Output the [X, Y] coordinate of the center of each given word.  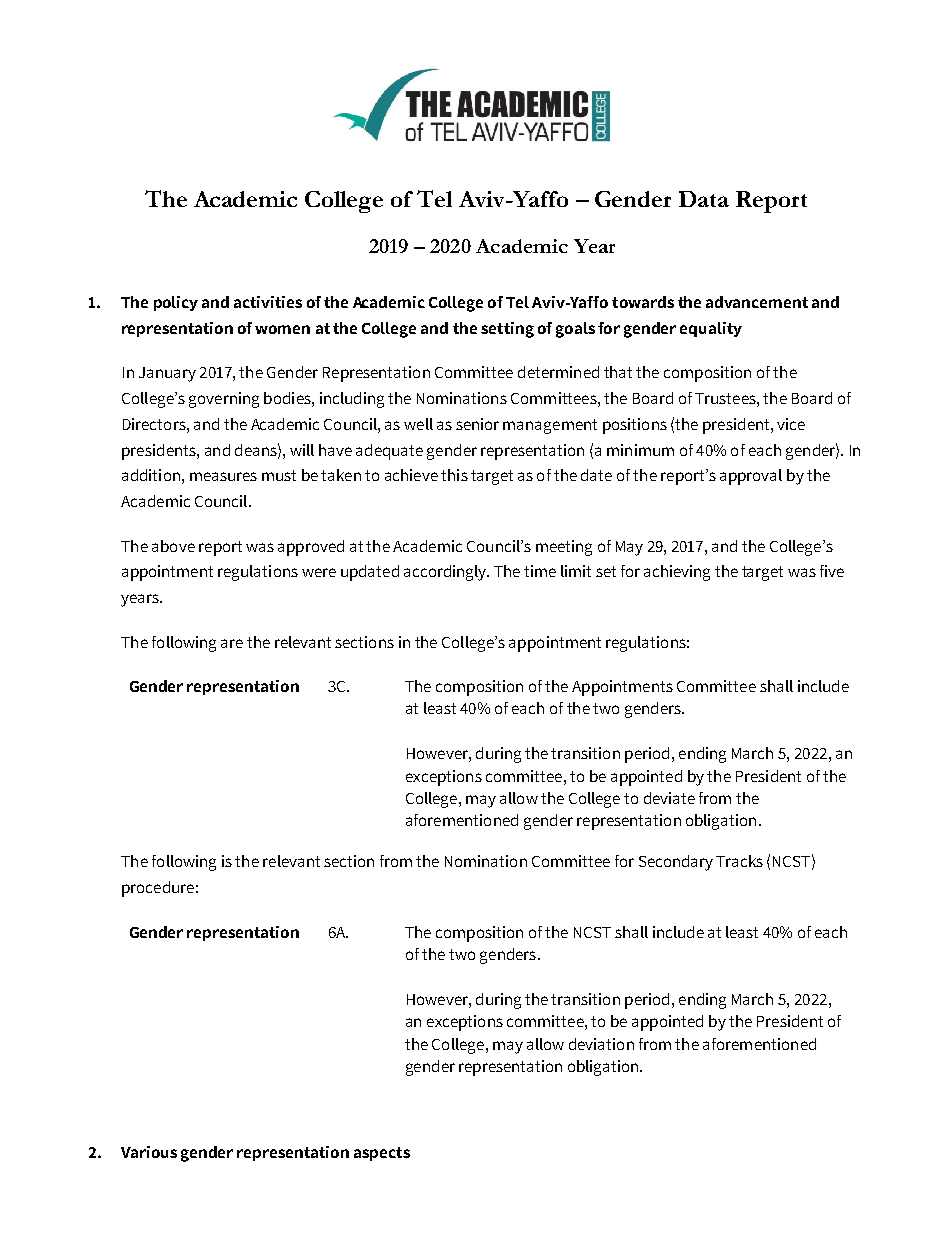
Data [704, 199]
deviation [601, 1044]
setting [507, 330]
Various [149, 1152]
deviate [669, 798]
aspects [382, 1154]
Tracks [739, 861]
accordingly [446, 573]
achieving [677, 573]
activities [268, 302]
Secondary [676, 863]
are [232, 643]
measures [223, 476]
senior [477, 424]
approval [751, 477]
